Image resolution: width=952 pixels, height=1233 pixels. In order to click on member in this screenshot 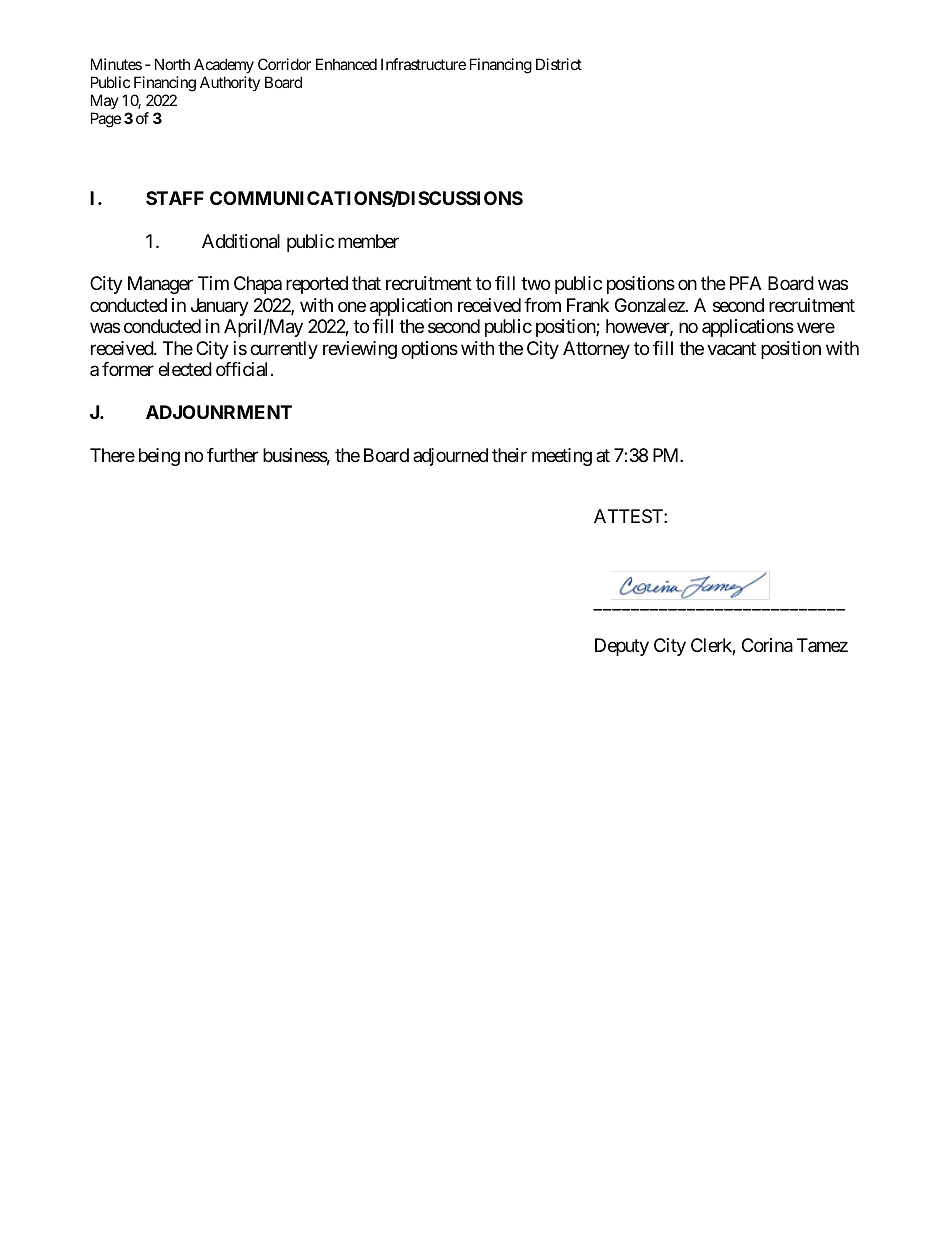, I will do `click(368, 241)`.
